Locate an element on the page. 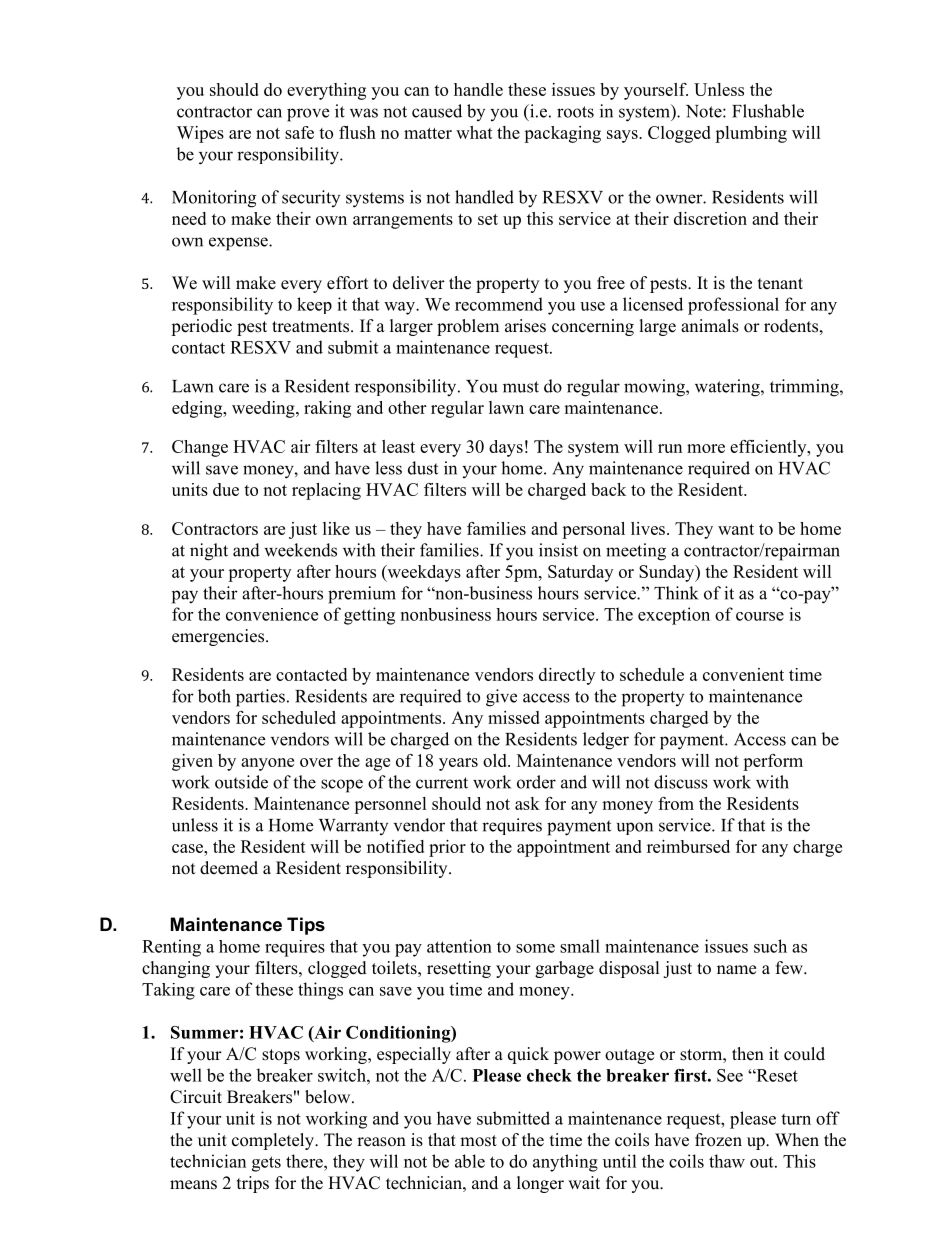 This page has width=952, height=1233. plumbing is located at coordinates (751, 134).
